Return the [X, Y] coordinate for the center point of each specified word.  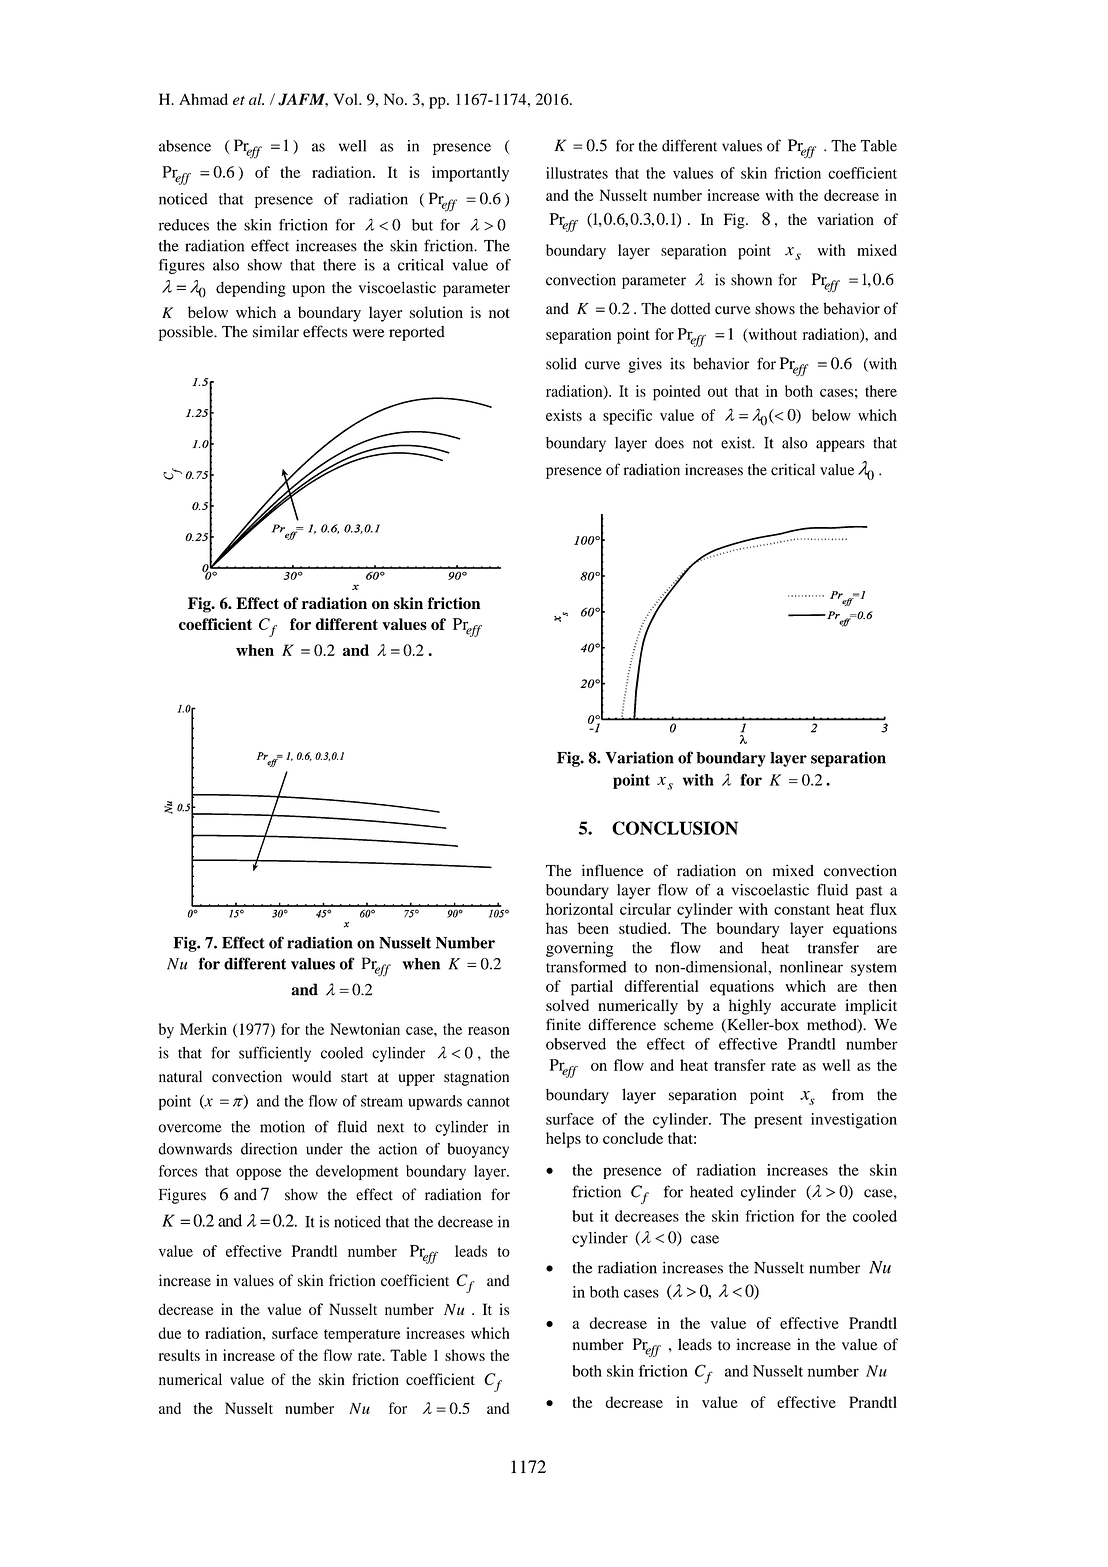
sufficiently [275, 1054]
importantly [470, 174]
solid [561, 364]
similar [276, 331]
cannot [488, 1102]
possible [187, 333]
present [778, 1122]
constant [802, 910]
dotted [690, 308]
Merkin [203, 1029]
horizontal [579, 909]
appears [840, 446]
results [179, 1355]
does [669, 443]
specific [627, 417]
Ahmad [203, 99]
